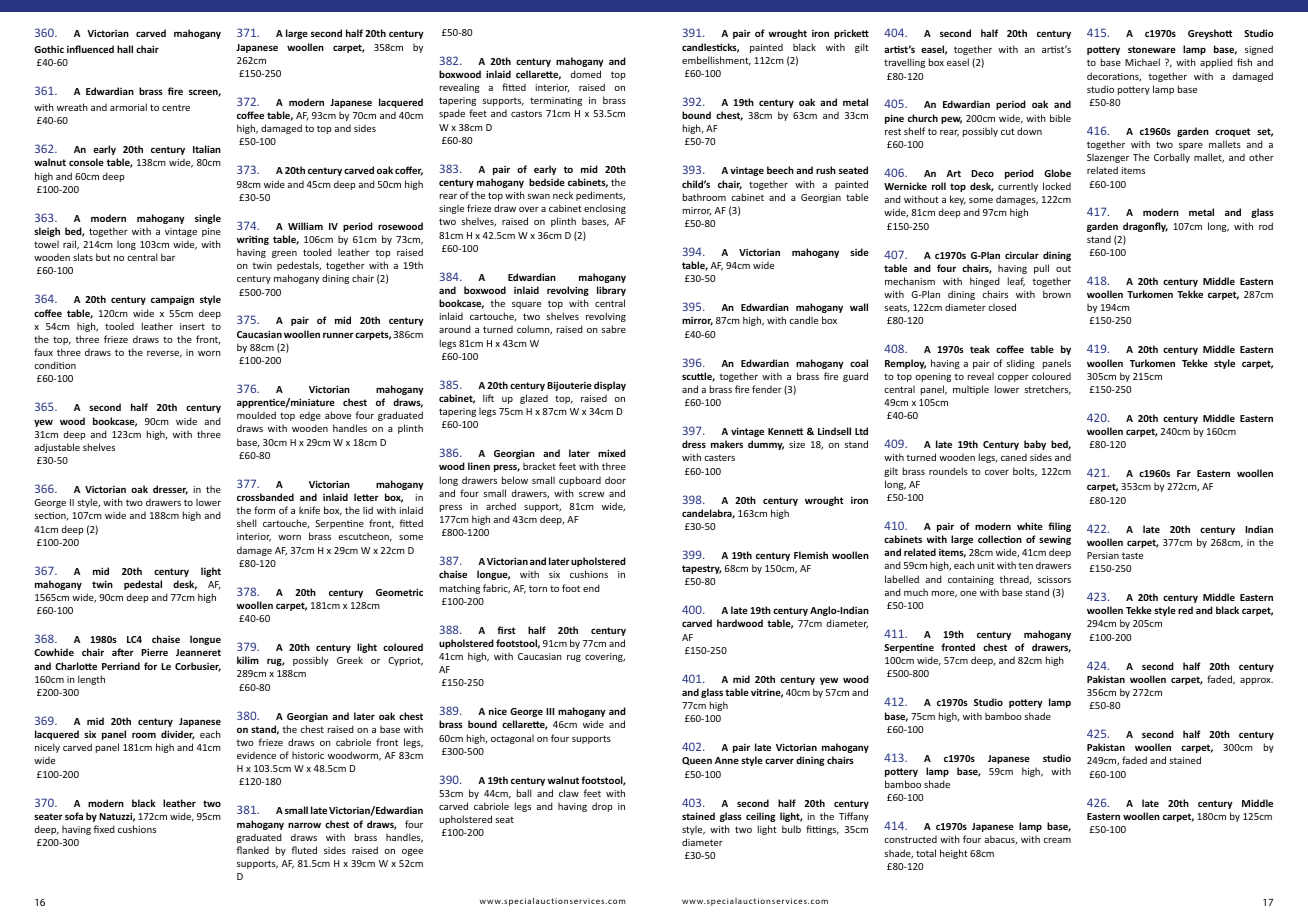  What do you see at coordinates (1142, 62) in the image?
I see `Michael` at bounding box center [1142, 62].
